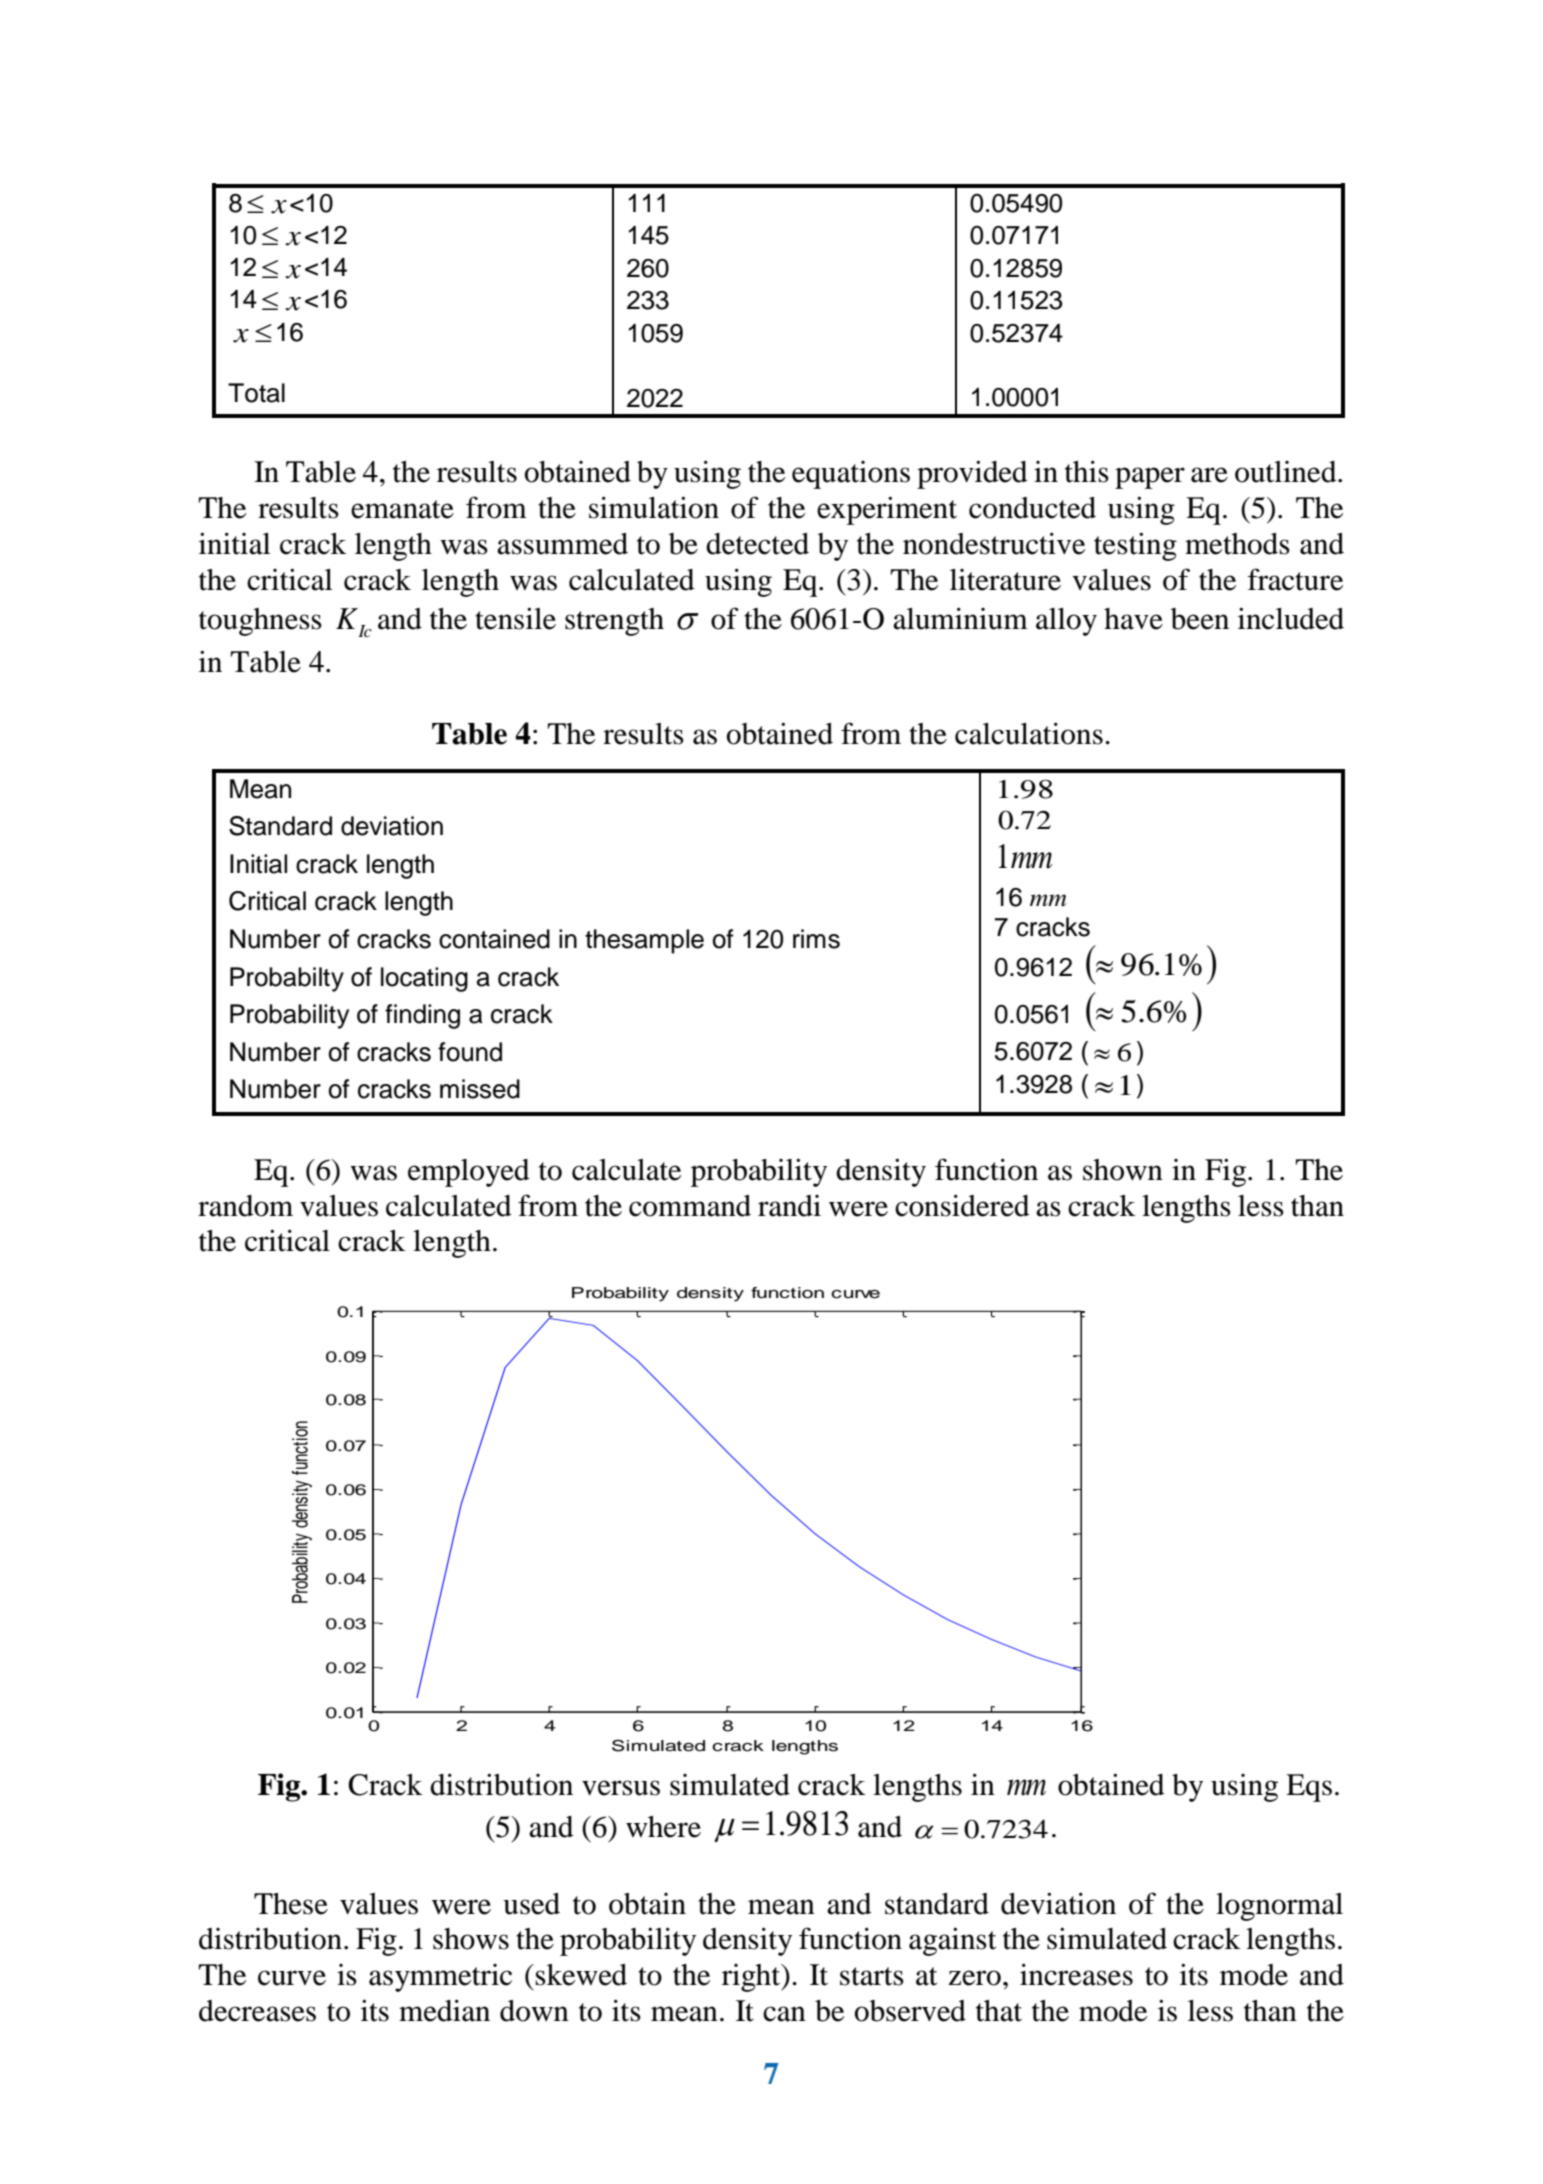 The height and width of the screenshot is (2184, 1543). I want to click on Eqs, so click(1309, 1788).
